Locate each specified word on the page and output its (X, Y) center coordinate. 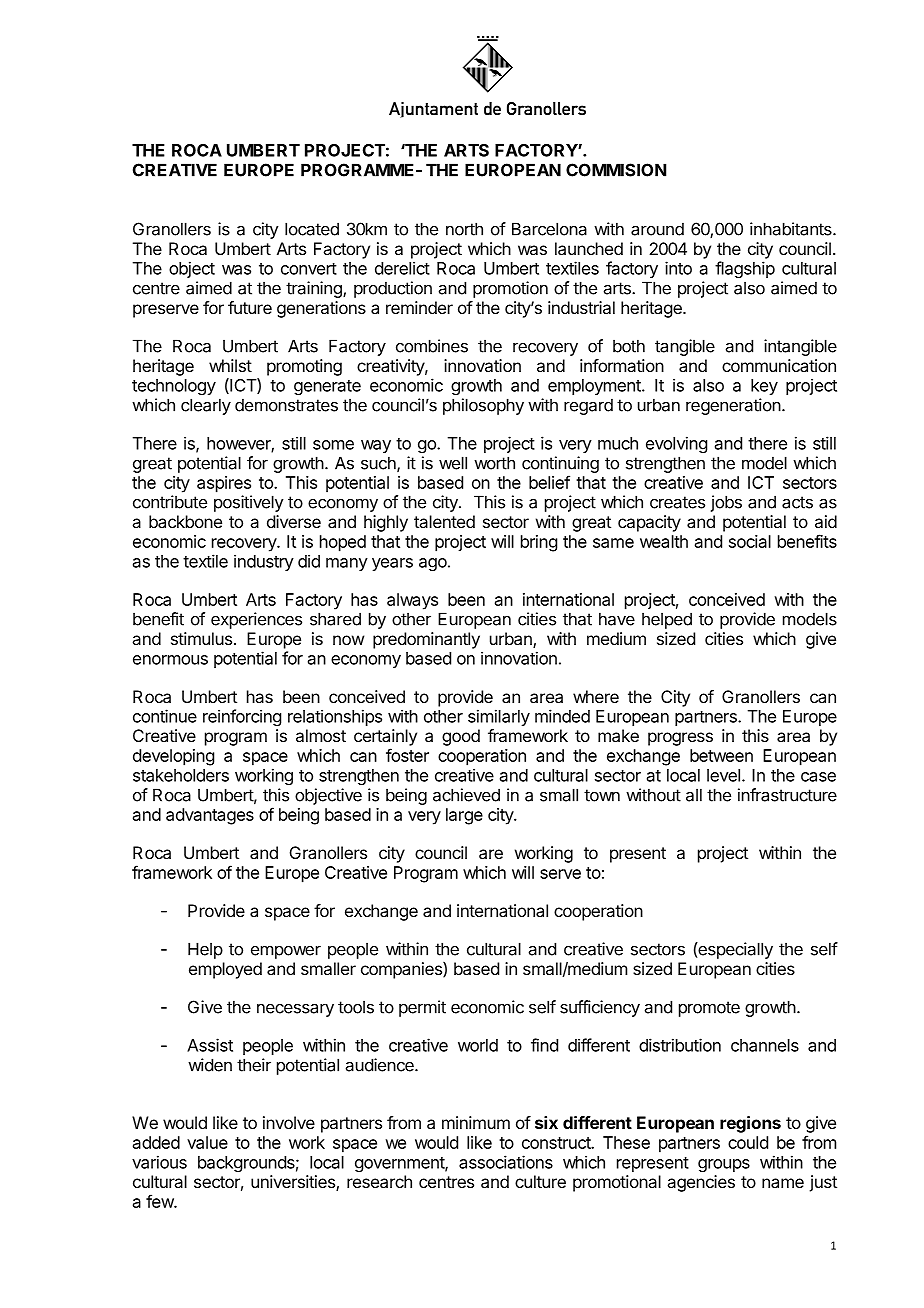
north (464, 229)
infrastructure (787, 795)
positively (249, 503)
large (464, 816)
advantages (210, 816)
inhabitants (792, 229)
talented (444, 521)
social (750, 541)
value (207, 1142)
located (312, 229)
